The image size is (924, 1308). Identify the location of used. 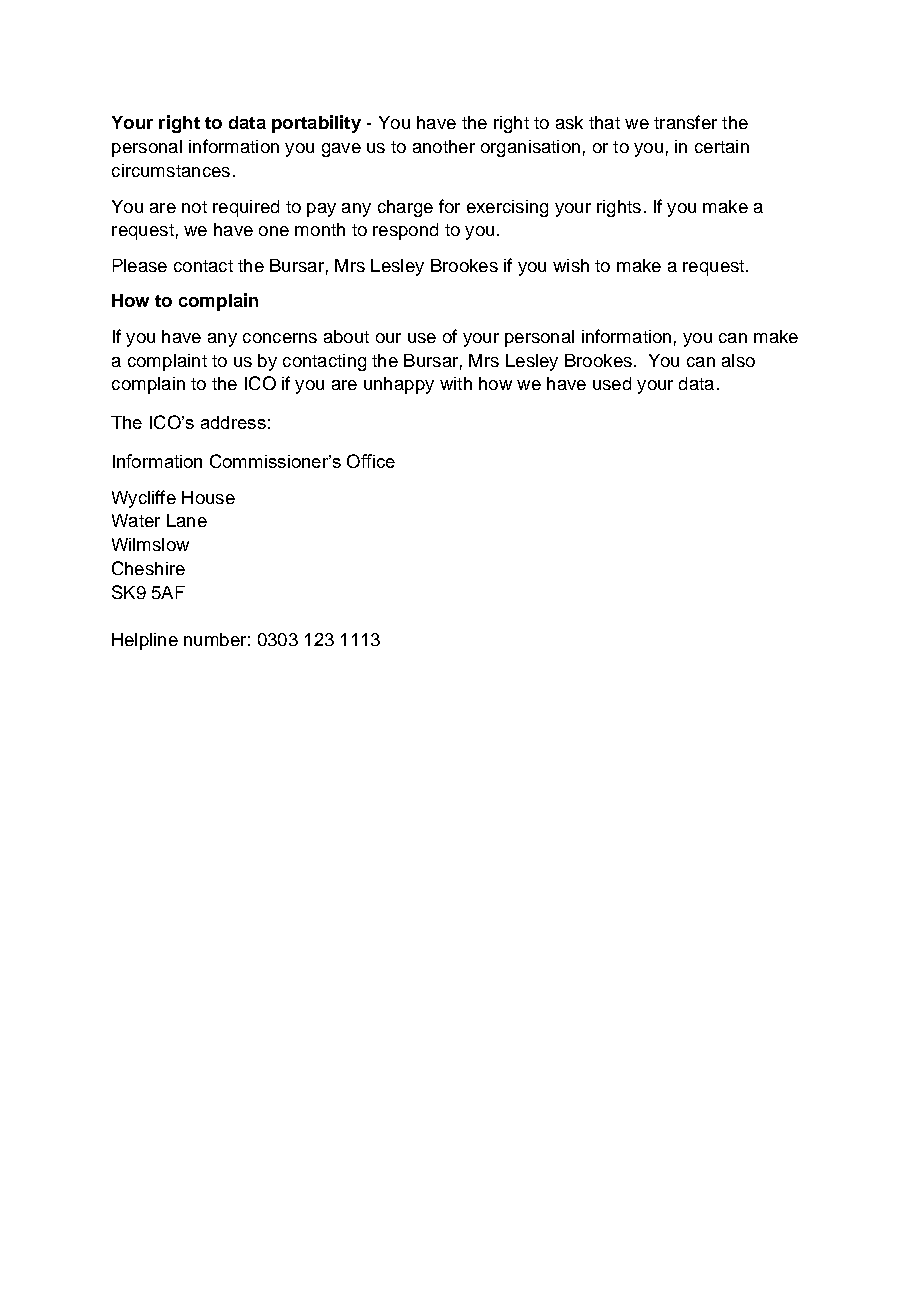
(612, 383).
